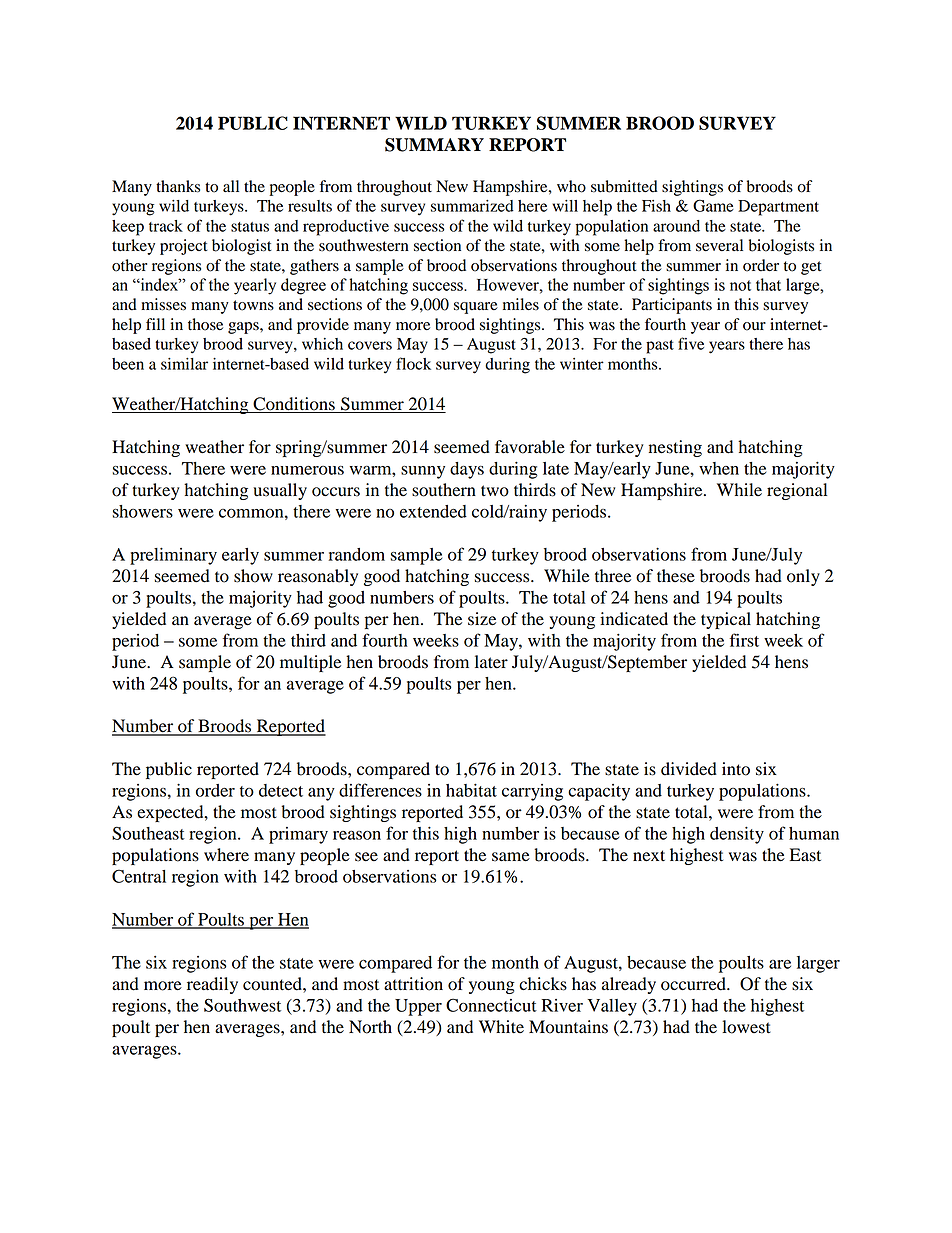 The height and width of the image is (1233, 952). Describe the element at coordinates (472, 206) in the image. I see `summarized` at that location.
